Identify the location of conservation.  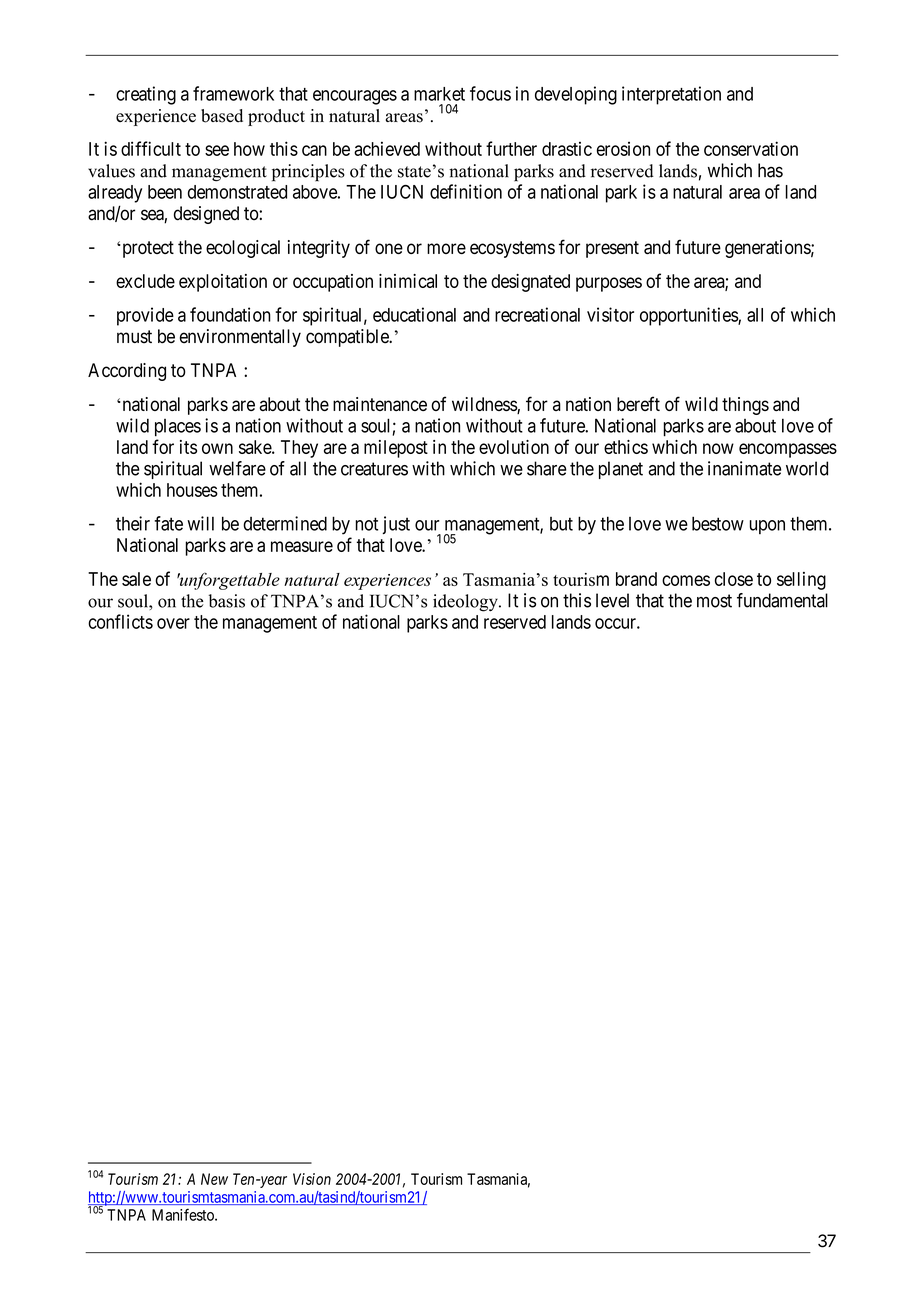
(751, 148).
